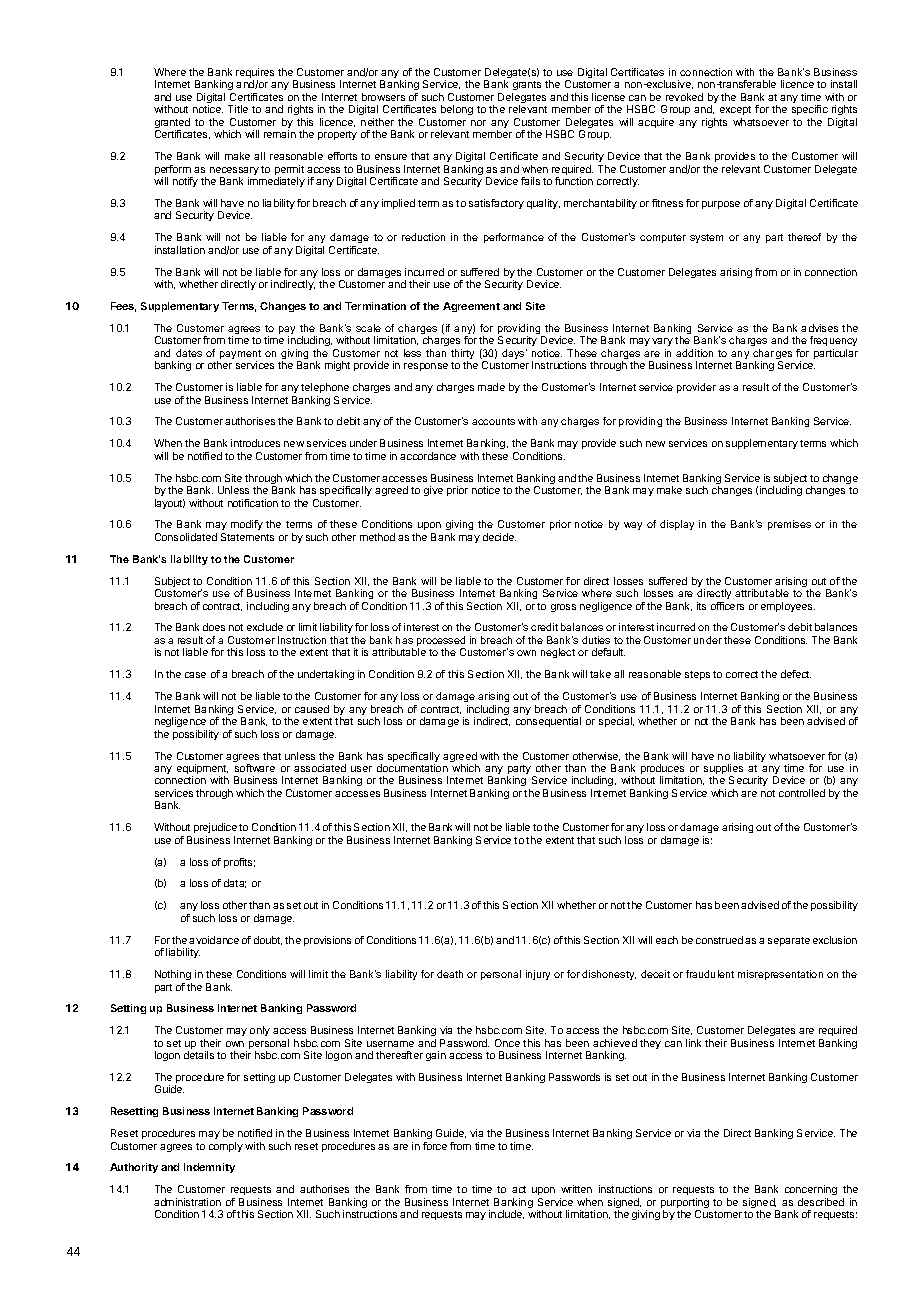  I want to click on Title, so click(238, 109).
